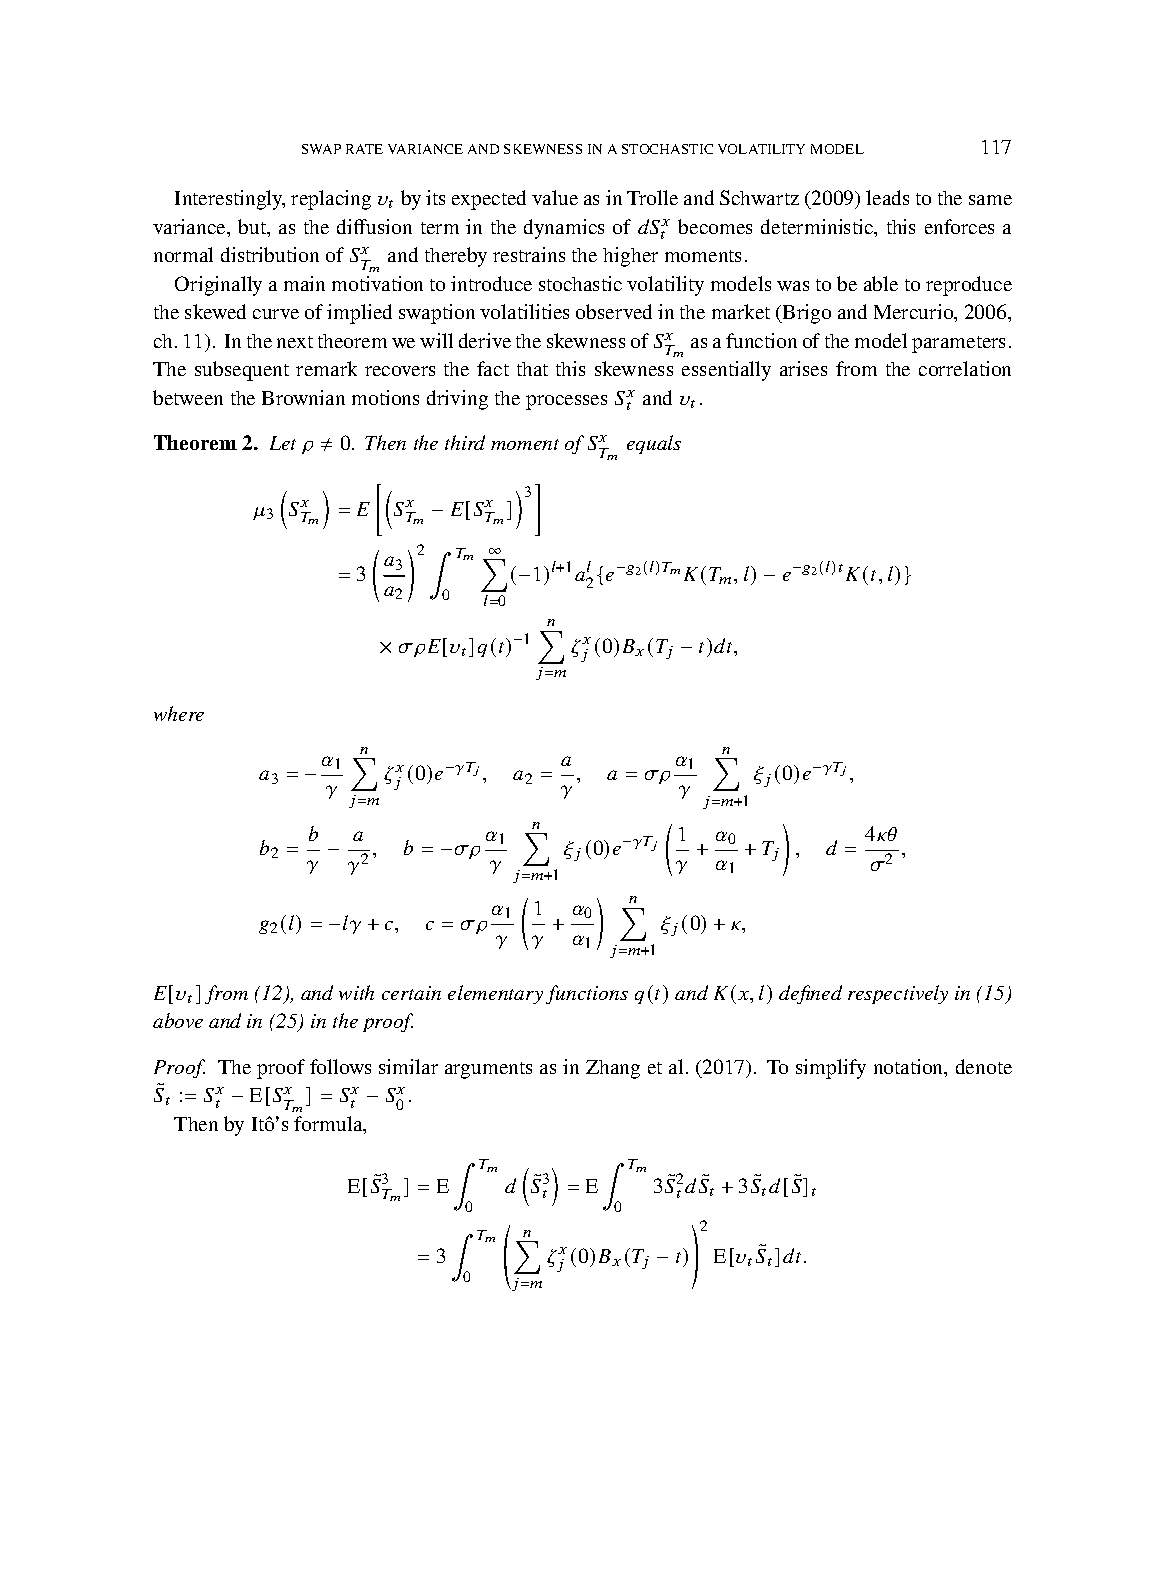 The width and height of the page is (1166, 1596). Describe the element at coordinates (356, 992) in the page. I see `with` at that location.
